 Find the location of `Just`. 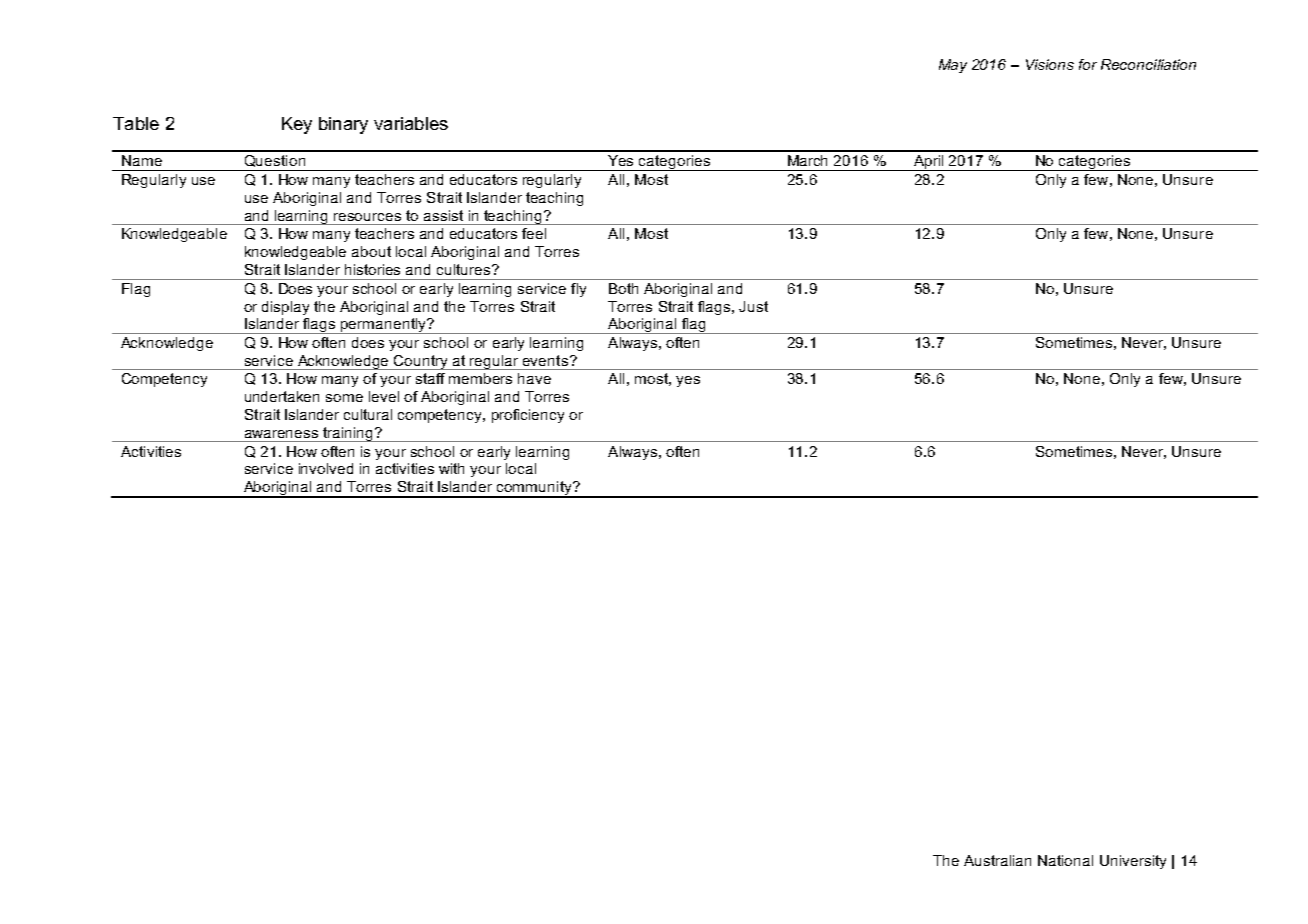

Just is located at coordinates (753, 306).
